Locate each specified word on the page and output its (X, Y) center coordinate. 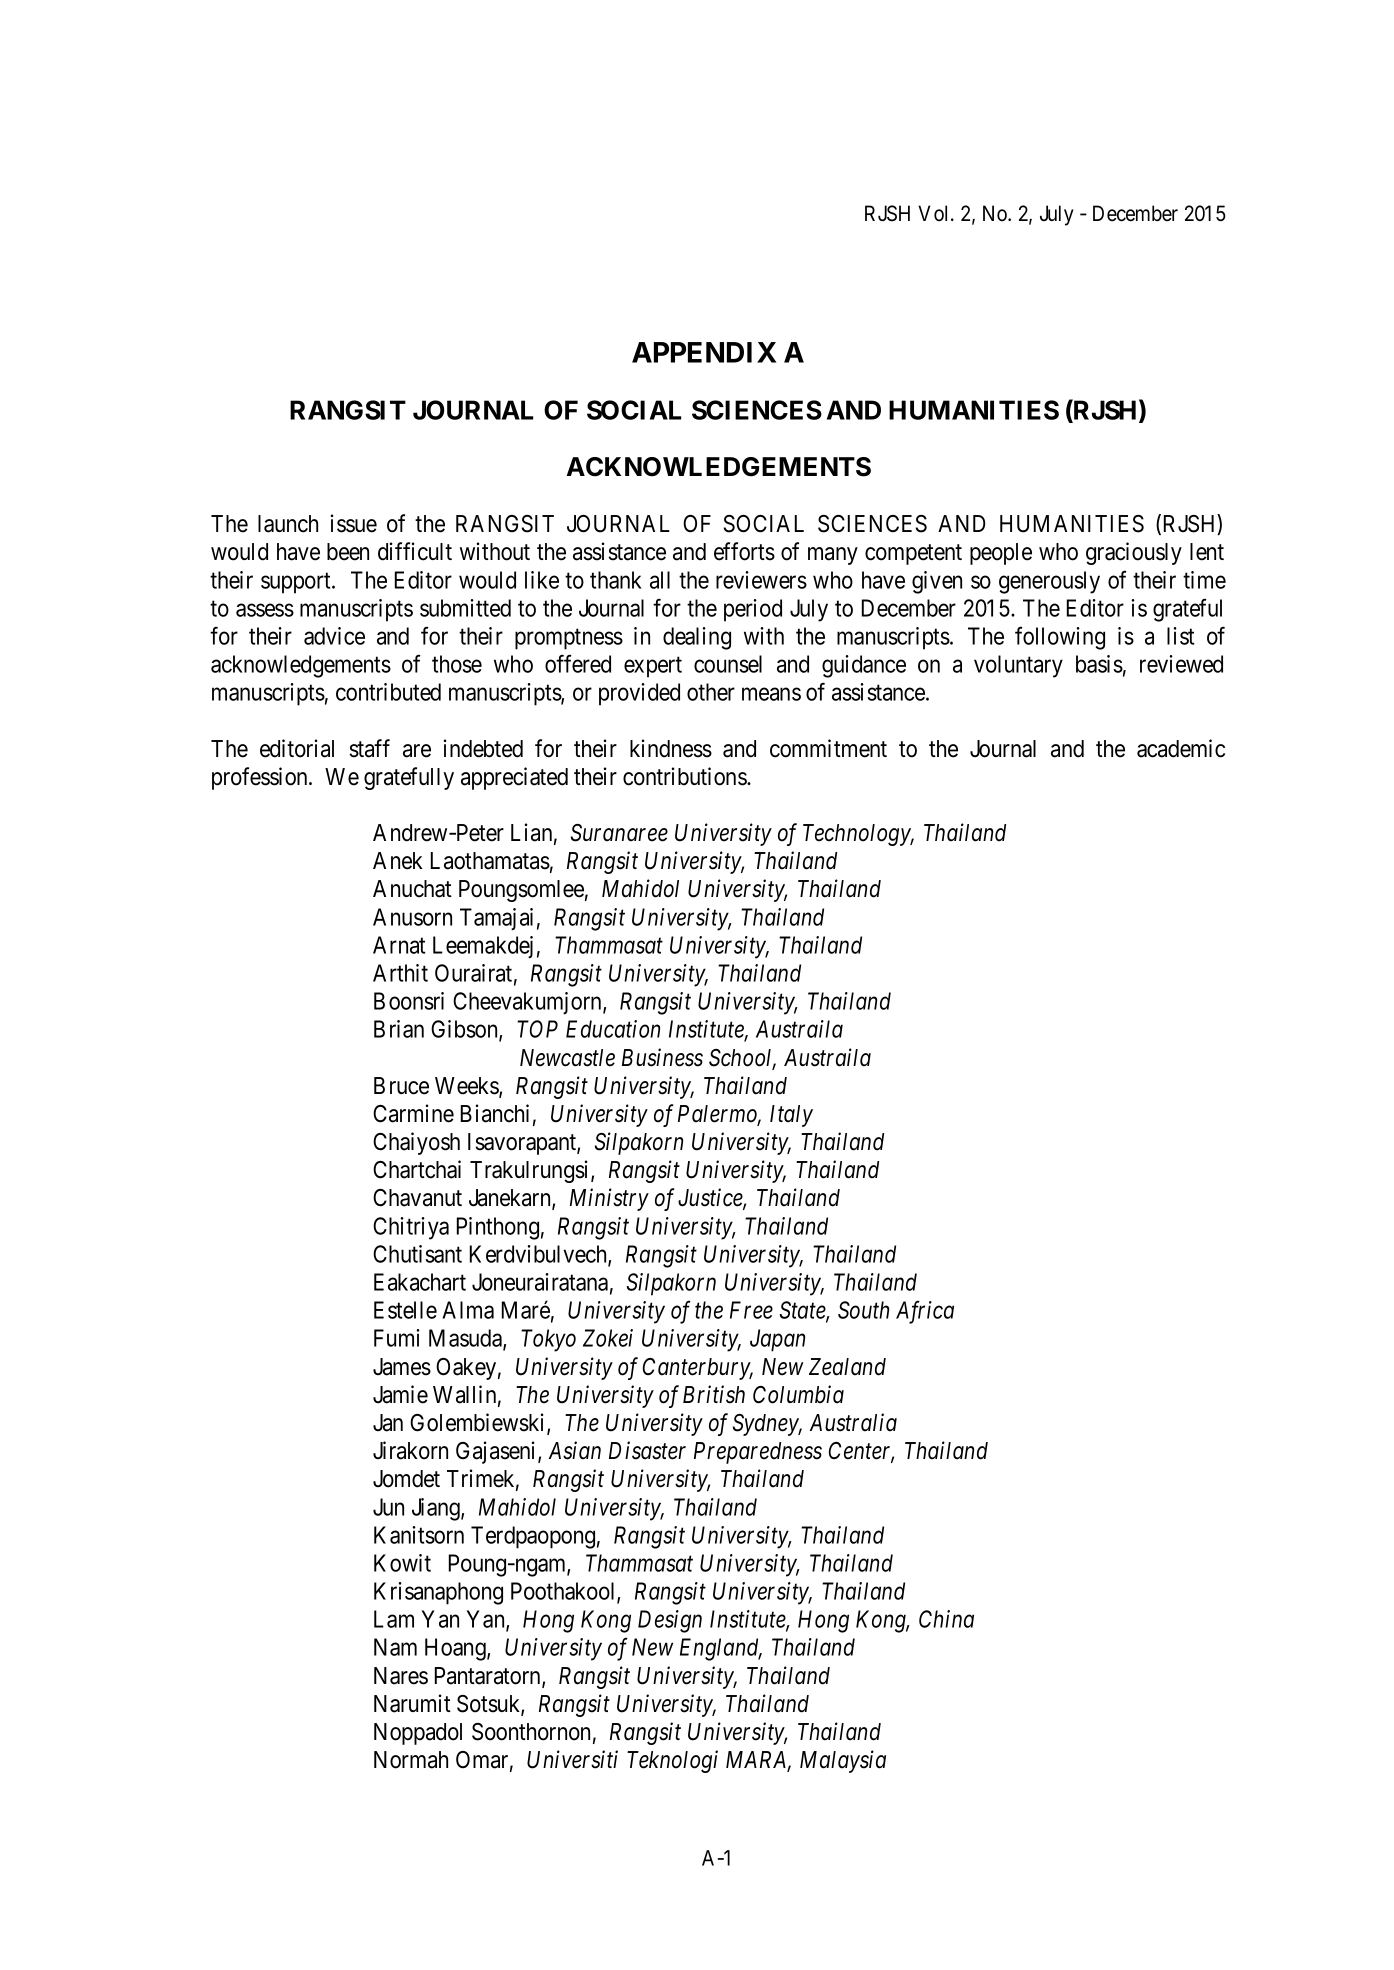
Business (662, 1057)
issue (354, 523)
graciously (1134, 553)
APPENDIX (704, 352)
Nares (401, 1676)
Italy (791, 1116)
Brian (399, 1029)
